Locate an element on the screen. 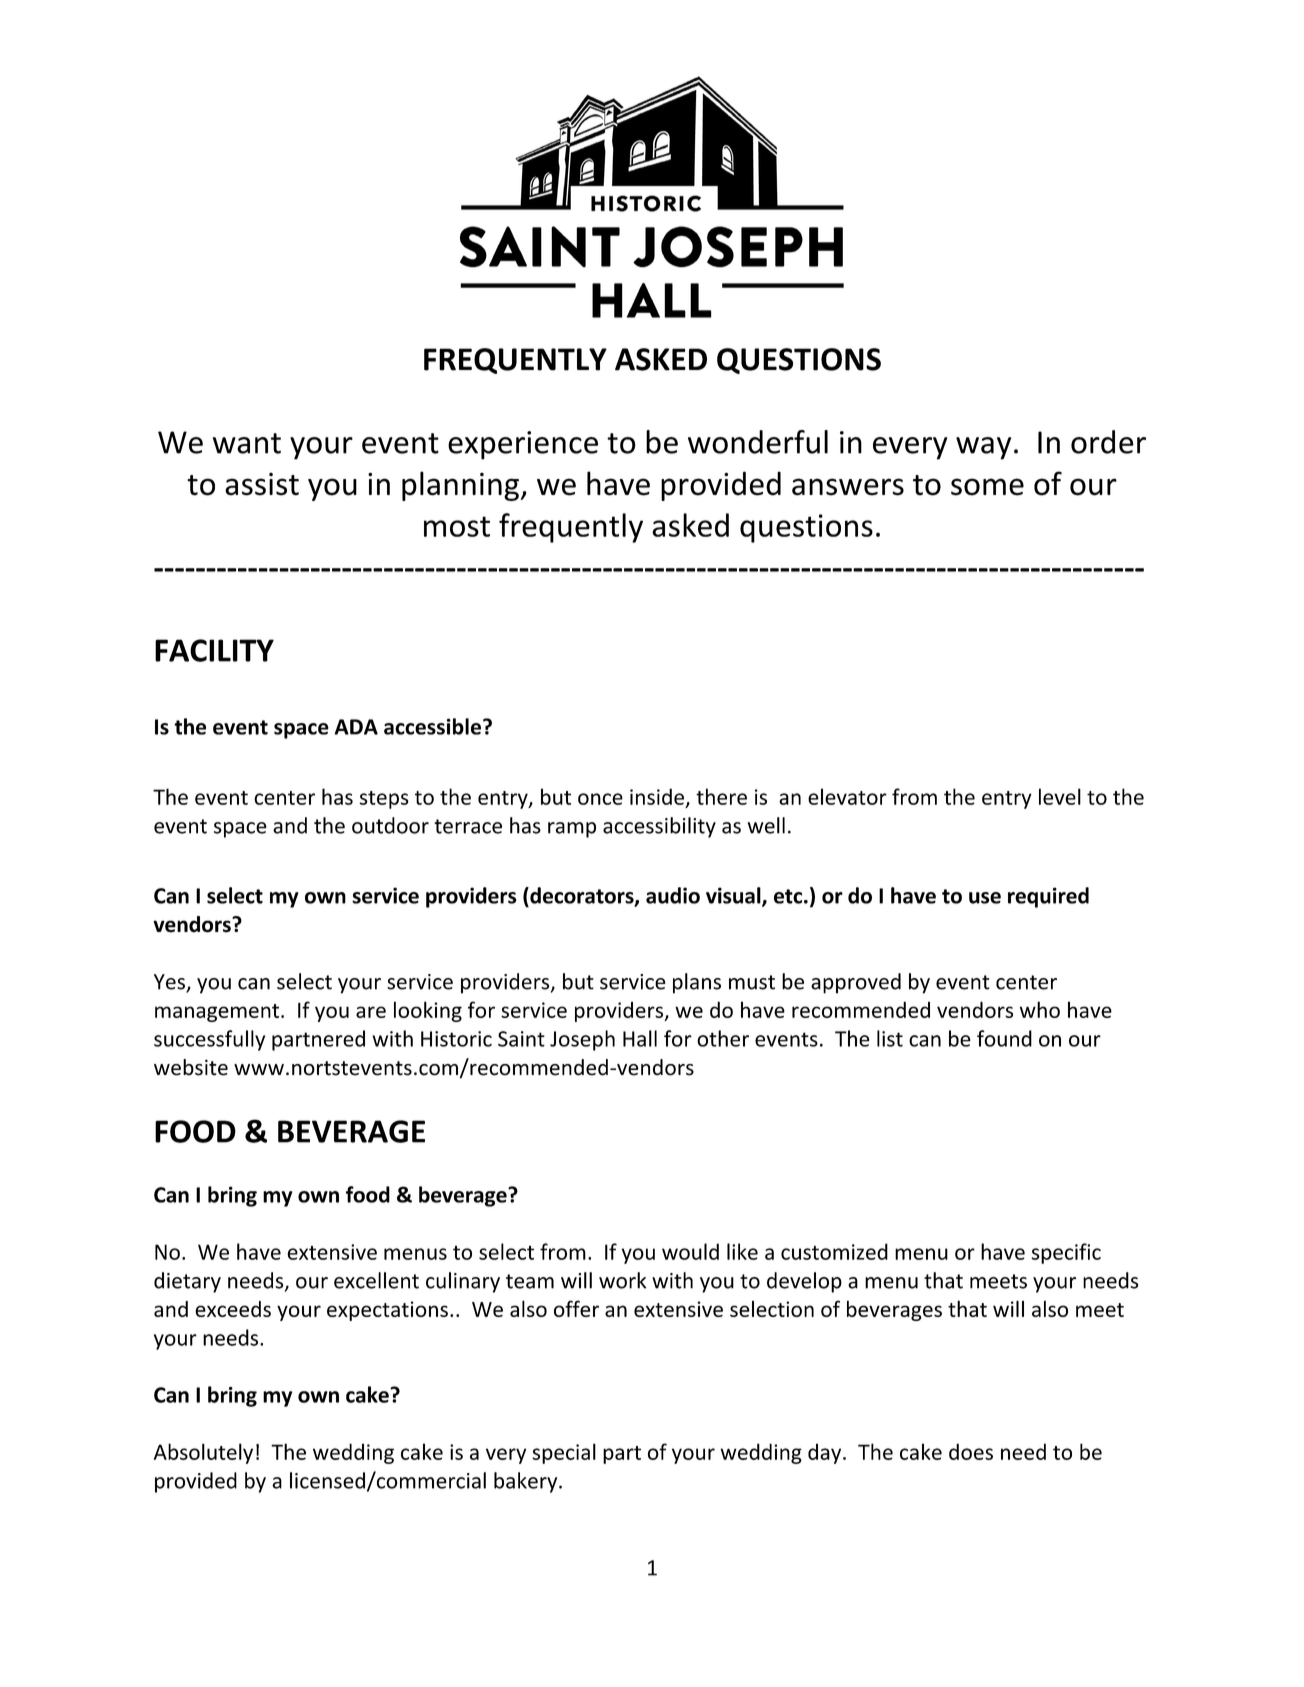 The image size is (1304, 1687). excellent is located at coordinates (376, 1280).
